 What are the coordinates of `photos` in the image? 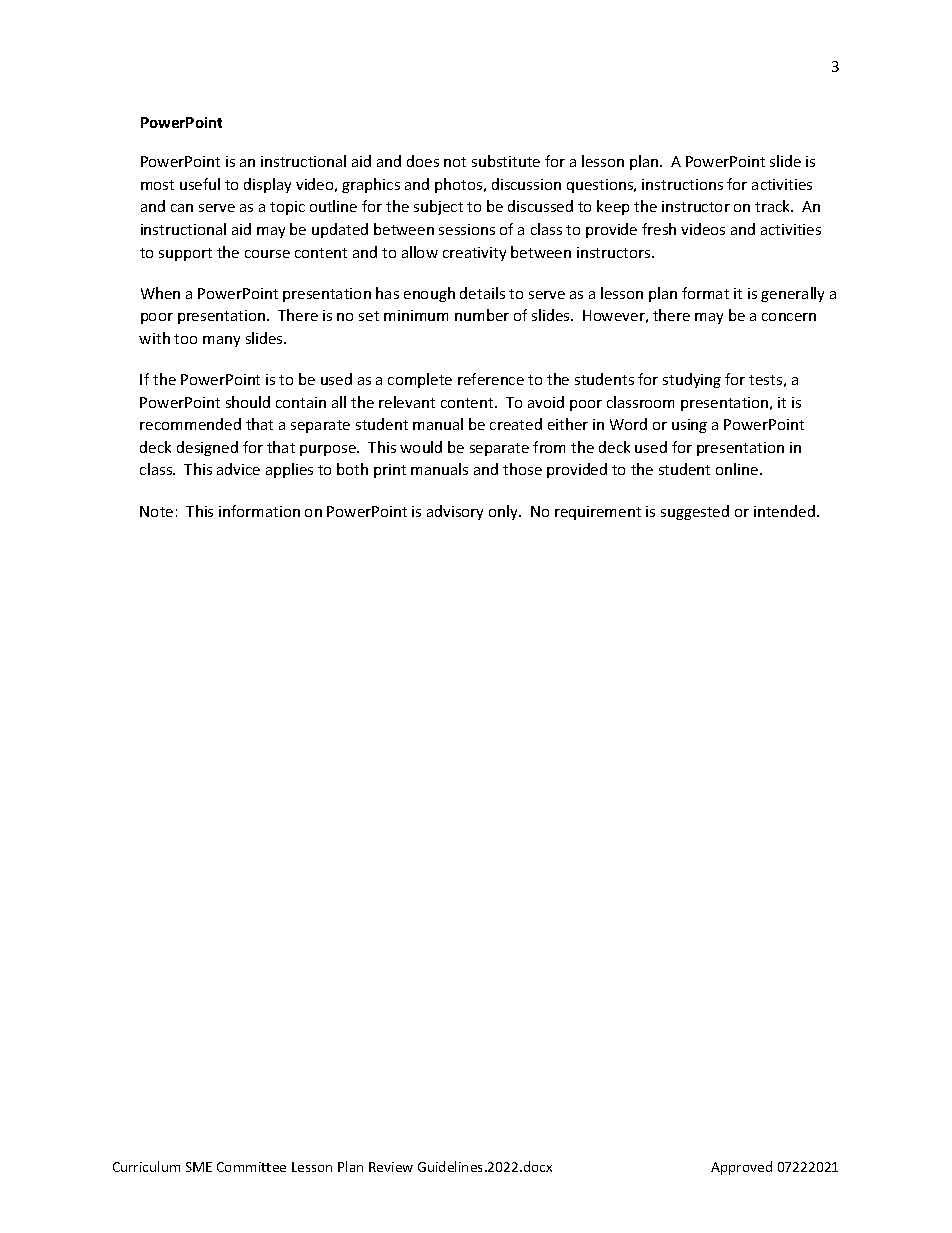 It's located at (460, 185).
